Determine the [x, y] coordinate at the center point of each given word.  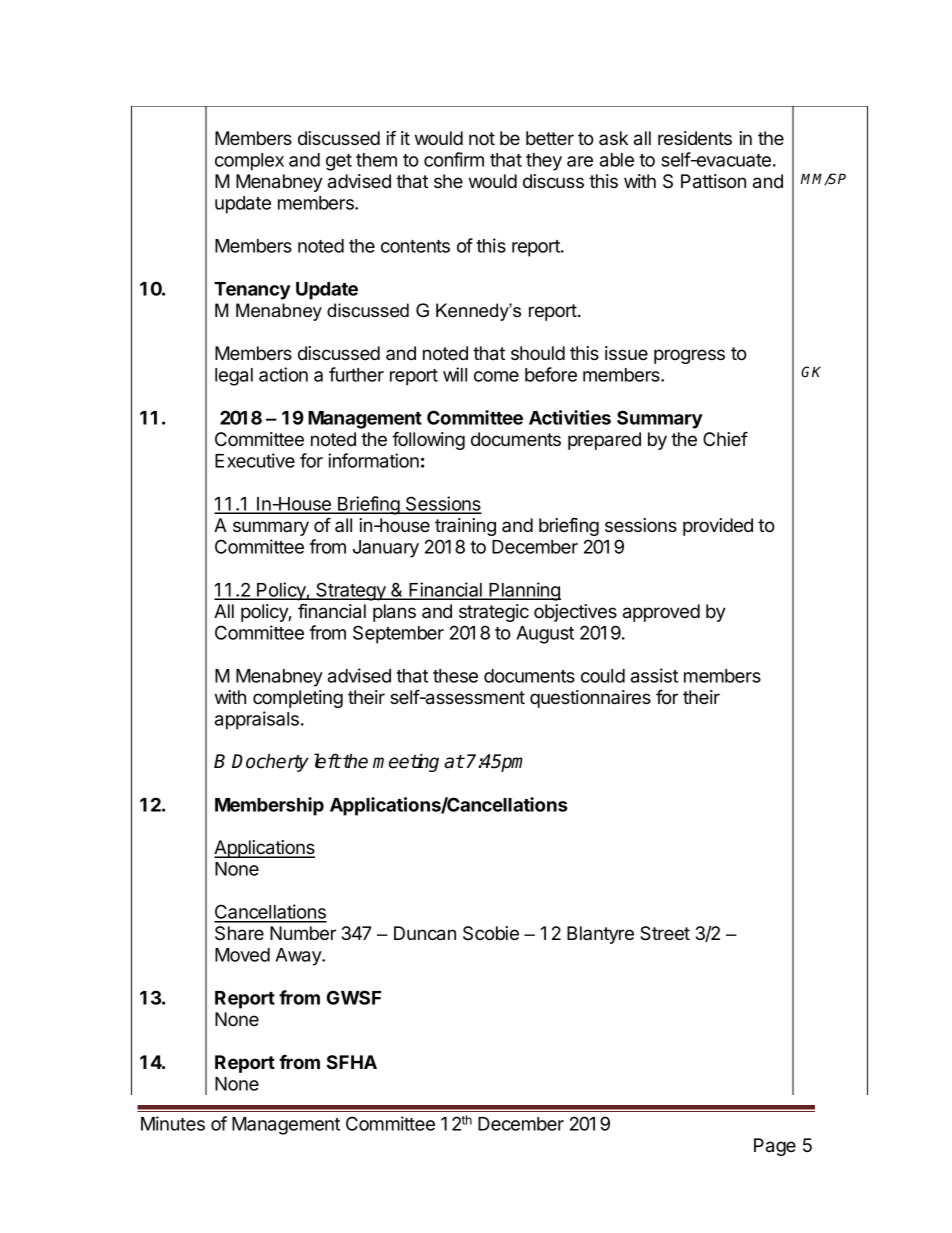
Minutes [173, 1123]
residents [695, 138]
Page [775, 1147]
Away [299, 957]
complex [249, 162]
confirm [454, 159]
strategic [494, 613]
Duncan [425, 933]
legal [234, 377]
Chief [725, 439]
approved [661, 613]
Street [665, 933]
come [496, 376]
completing [298, 699]
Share [239, 933]
